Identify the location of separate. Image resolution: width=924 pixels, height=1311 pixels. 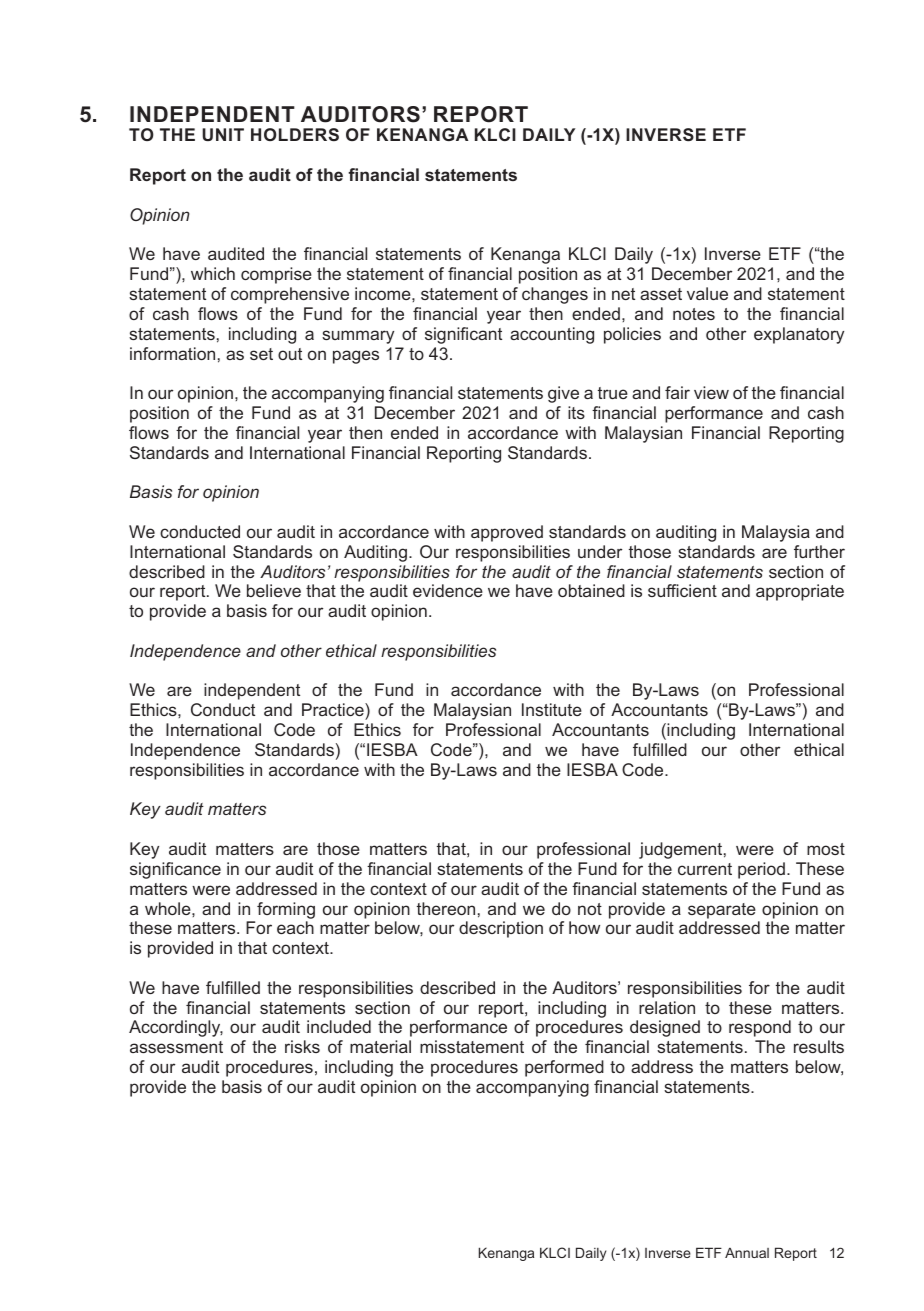
(722, 911).
